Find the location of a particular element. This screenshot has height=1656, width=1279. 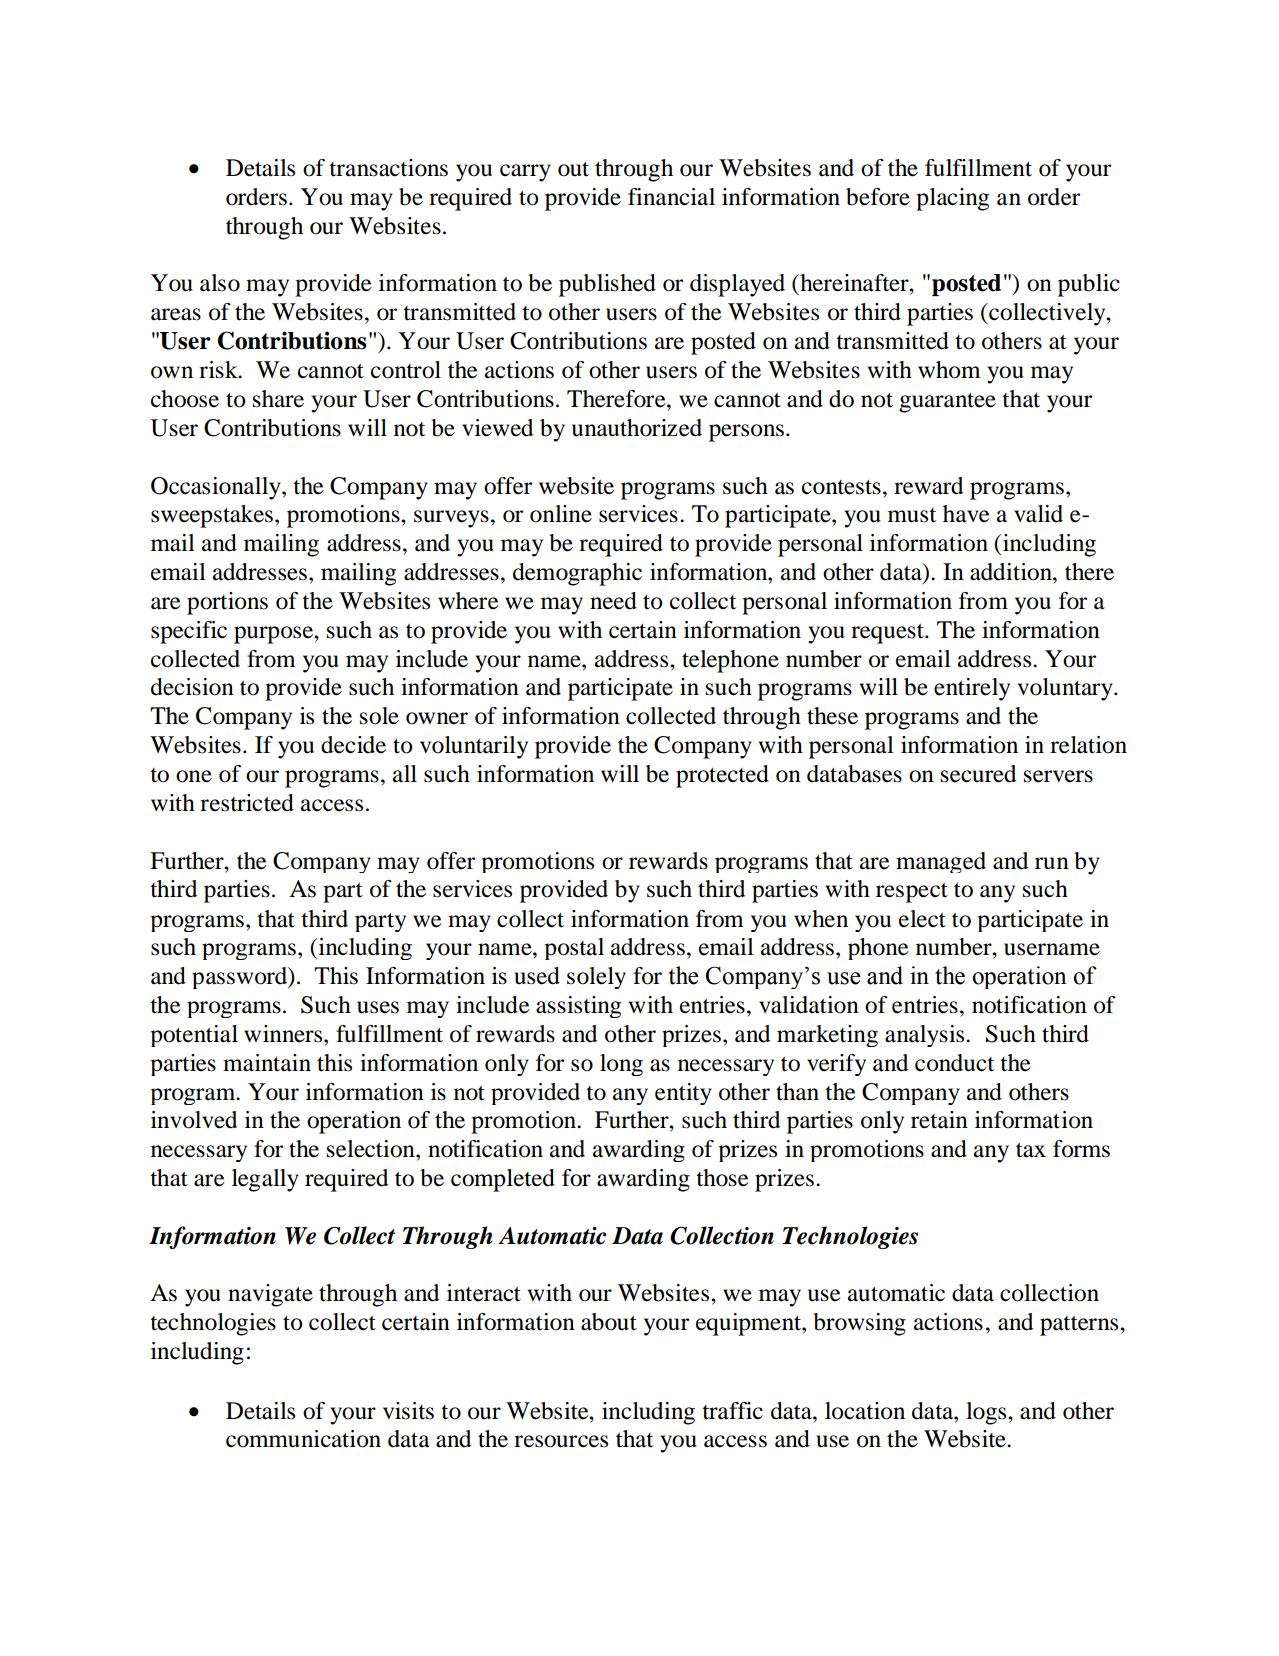

placing is located at coordinates (952, 199).
